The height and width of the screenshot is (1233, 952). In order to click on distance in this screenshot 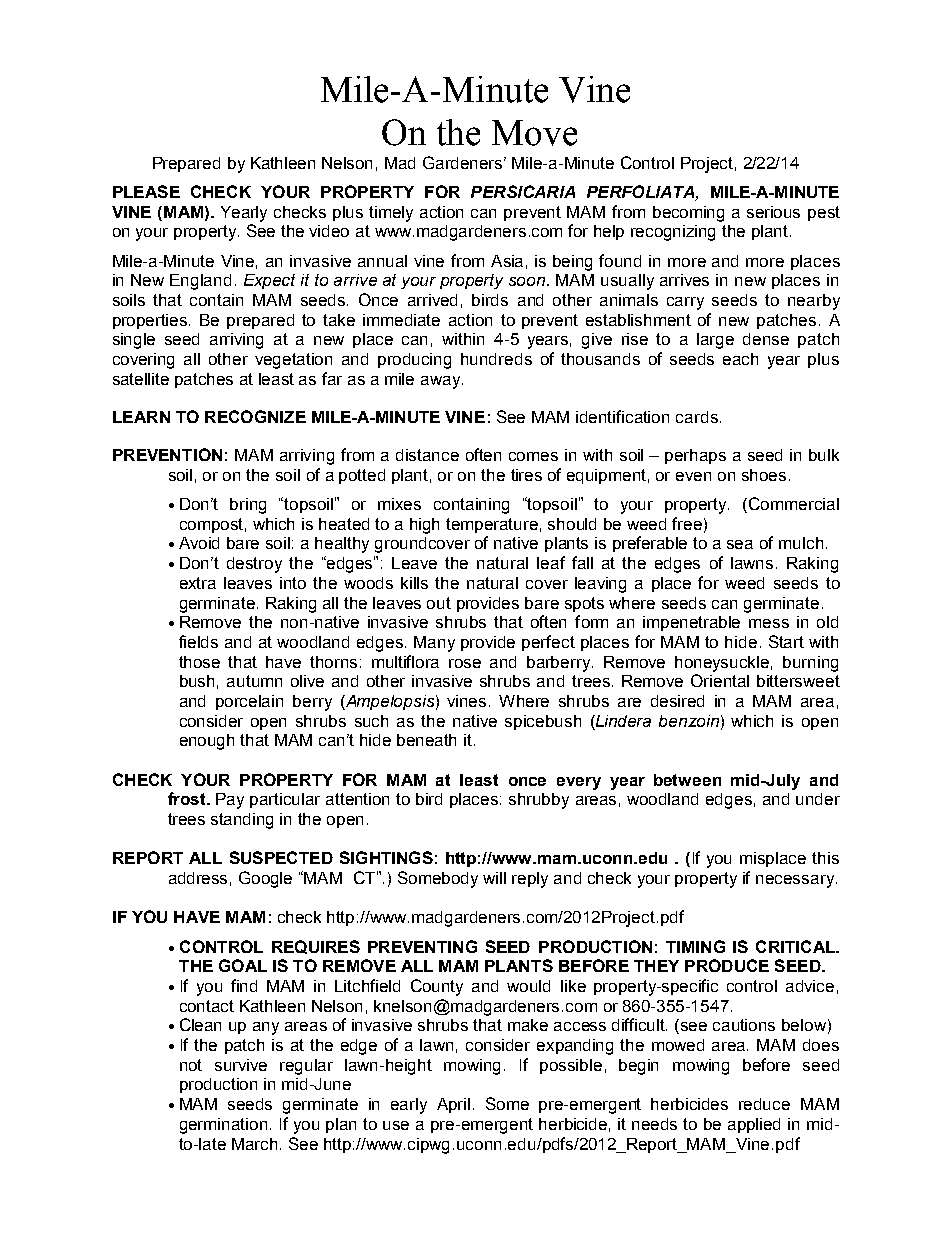, I will do `click(427, 455)`.
